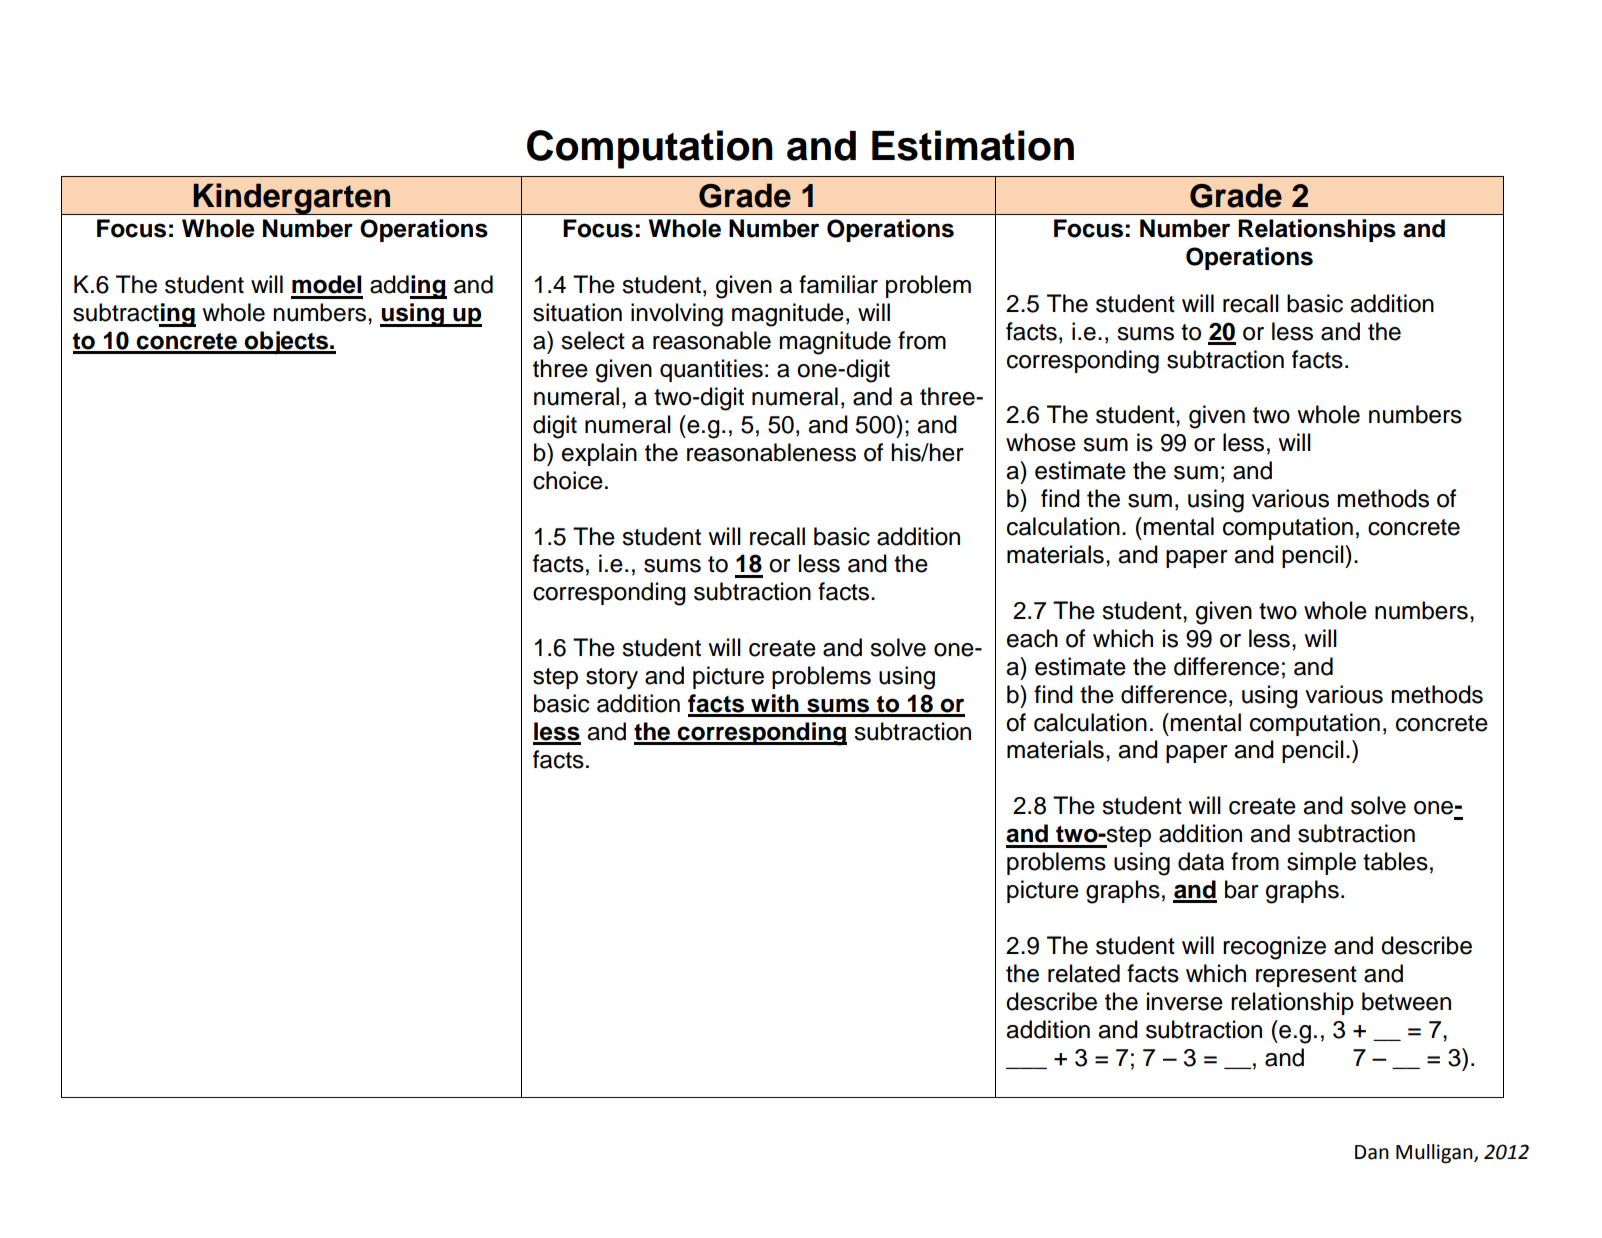 This screenshot has width=1602, height=1238. I want to click on each, so click(1032, 638).
